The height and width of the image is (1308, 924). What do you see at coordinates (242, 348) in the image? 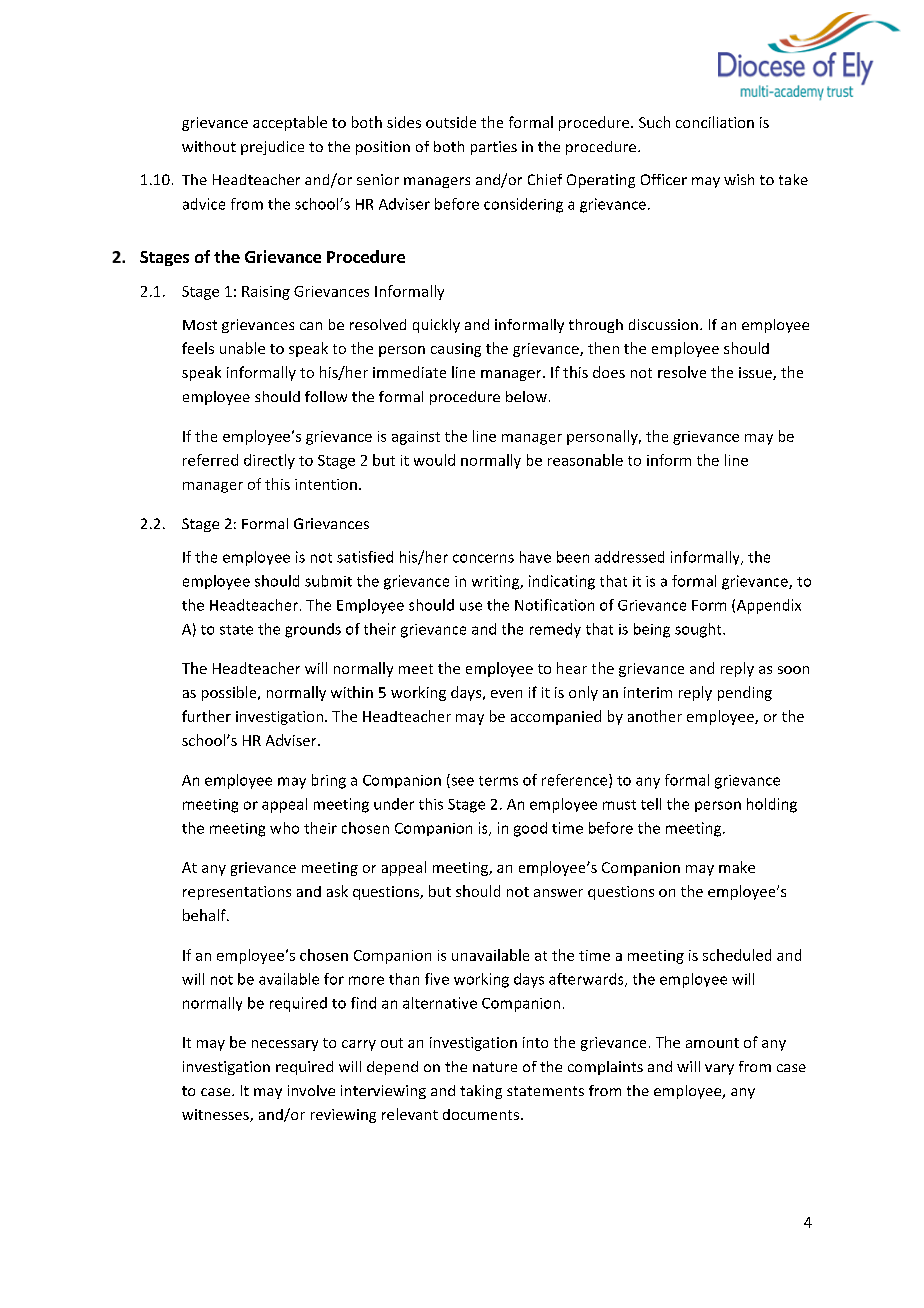
I see `unable` at bounding box center [242, 348].
